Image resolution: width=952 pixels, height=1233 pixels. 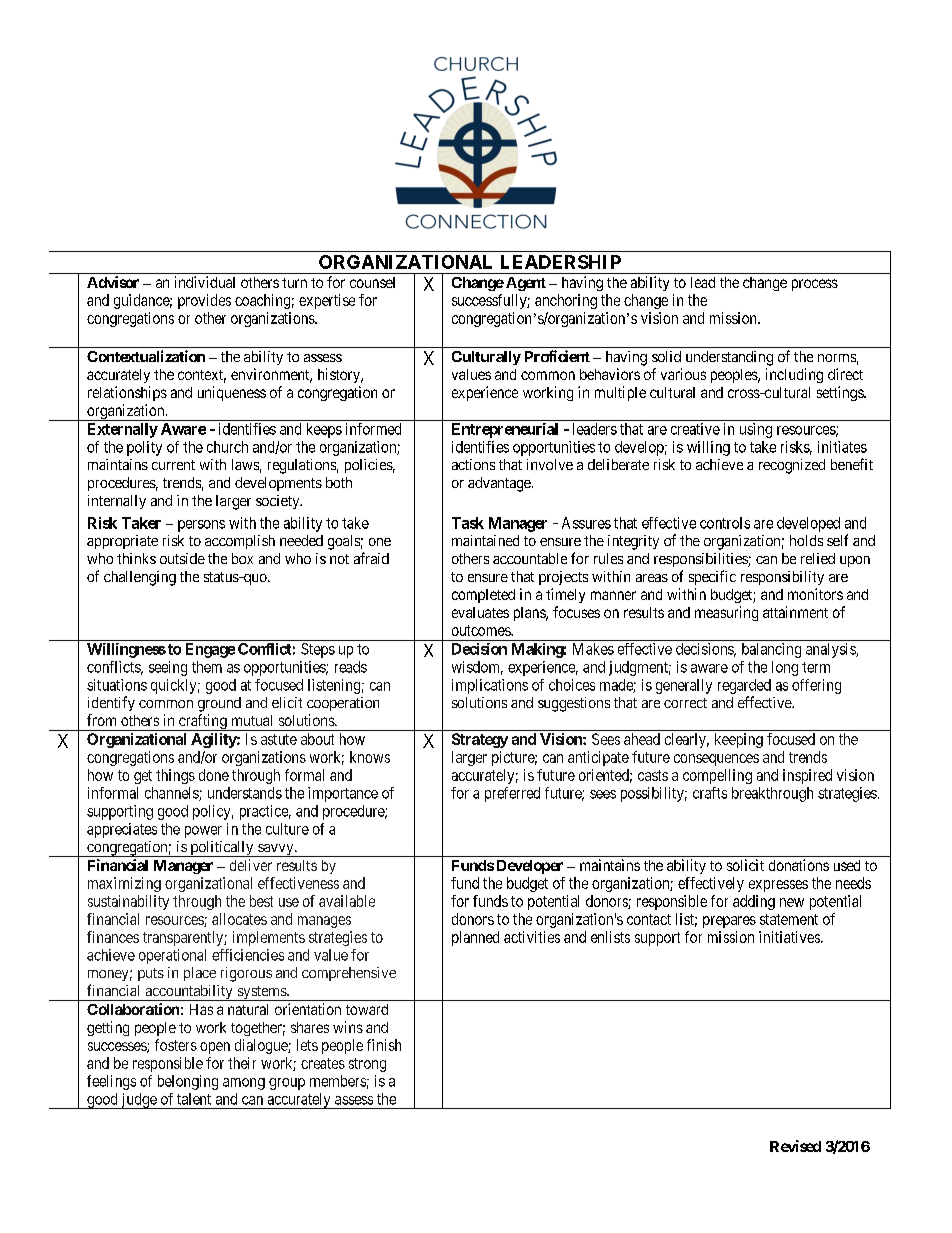 I want to click on anchoring, so click(x=566, y=301).
